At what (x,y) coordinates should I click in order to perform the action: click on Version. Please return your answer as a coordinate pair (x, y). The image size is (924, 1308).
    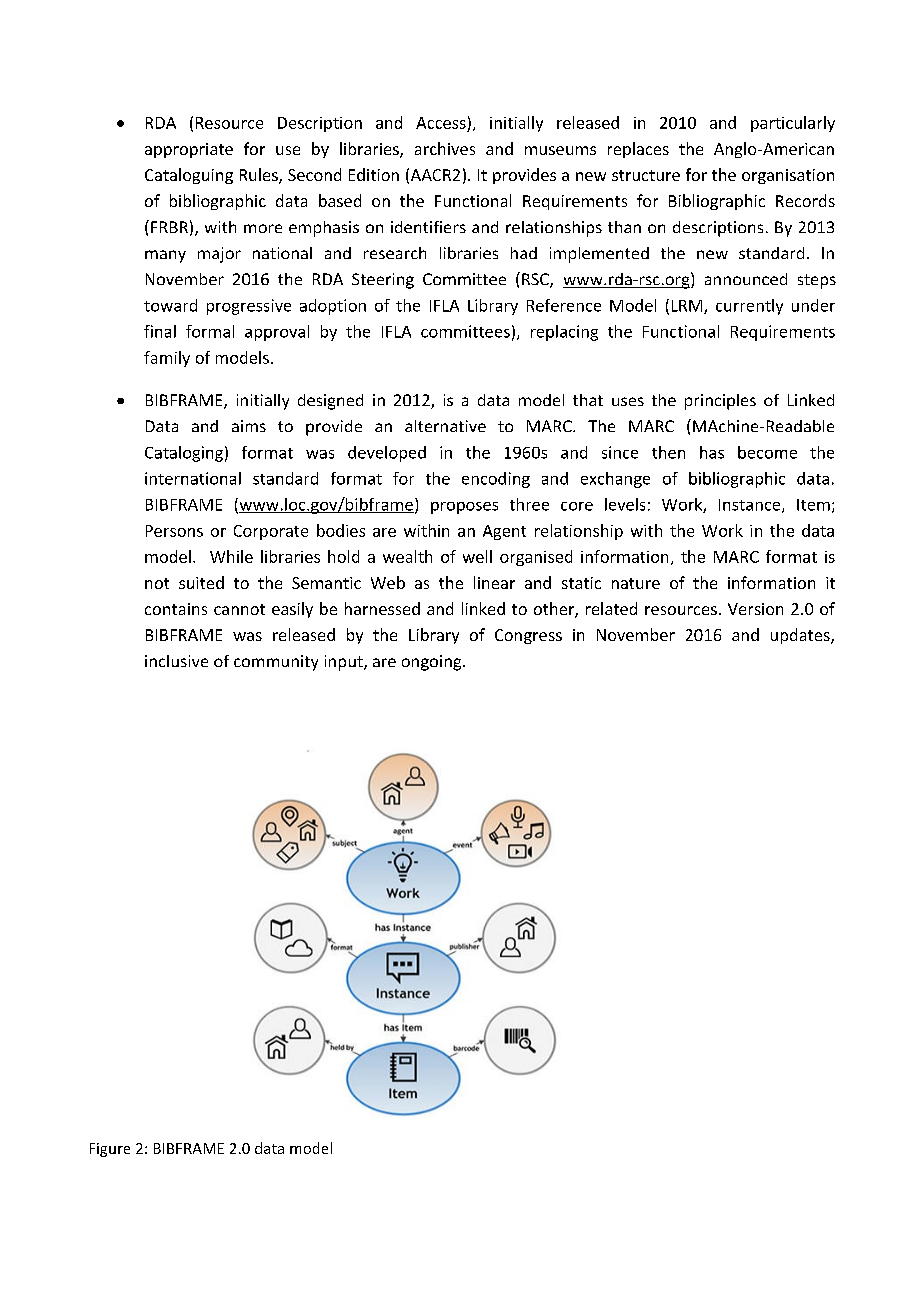
    Looking at the image, I should click on (755, 609).
